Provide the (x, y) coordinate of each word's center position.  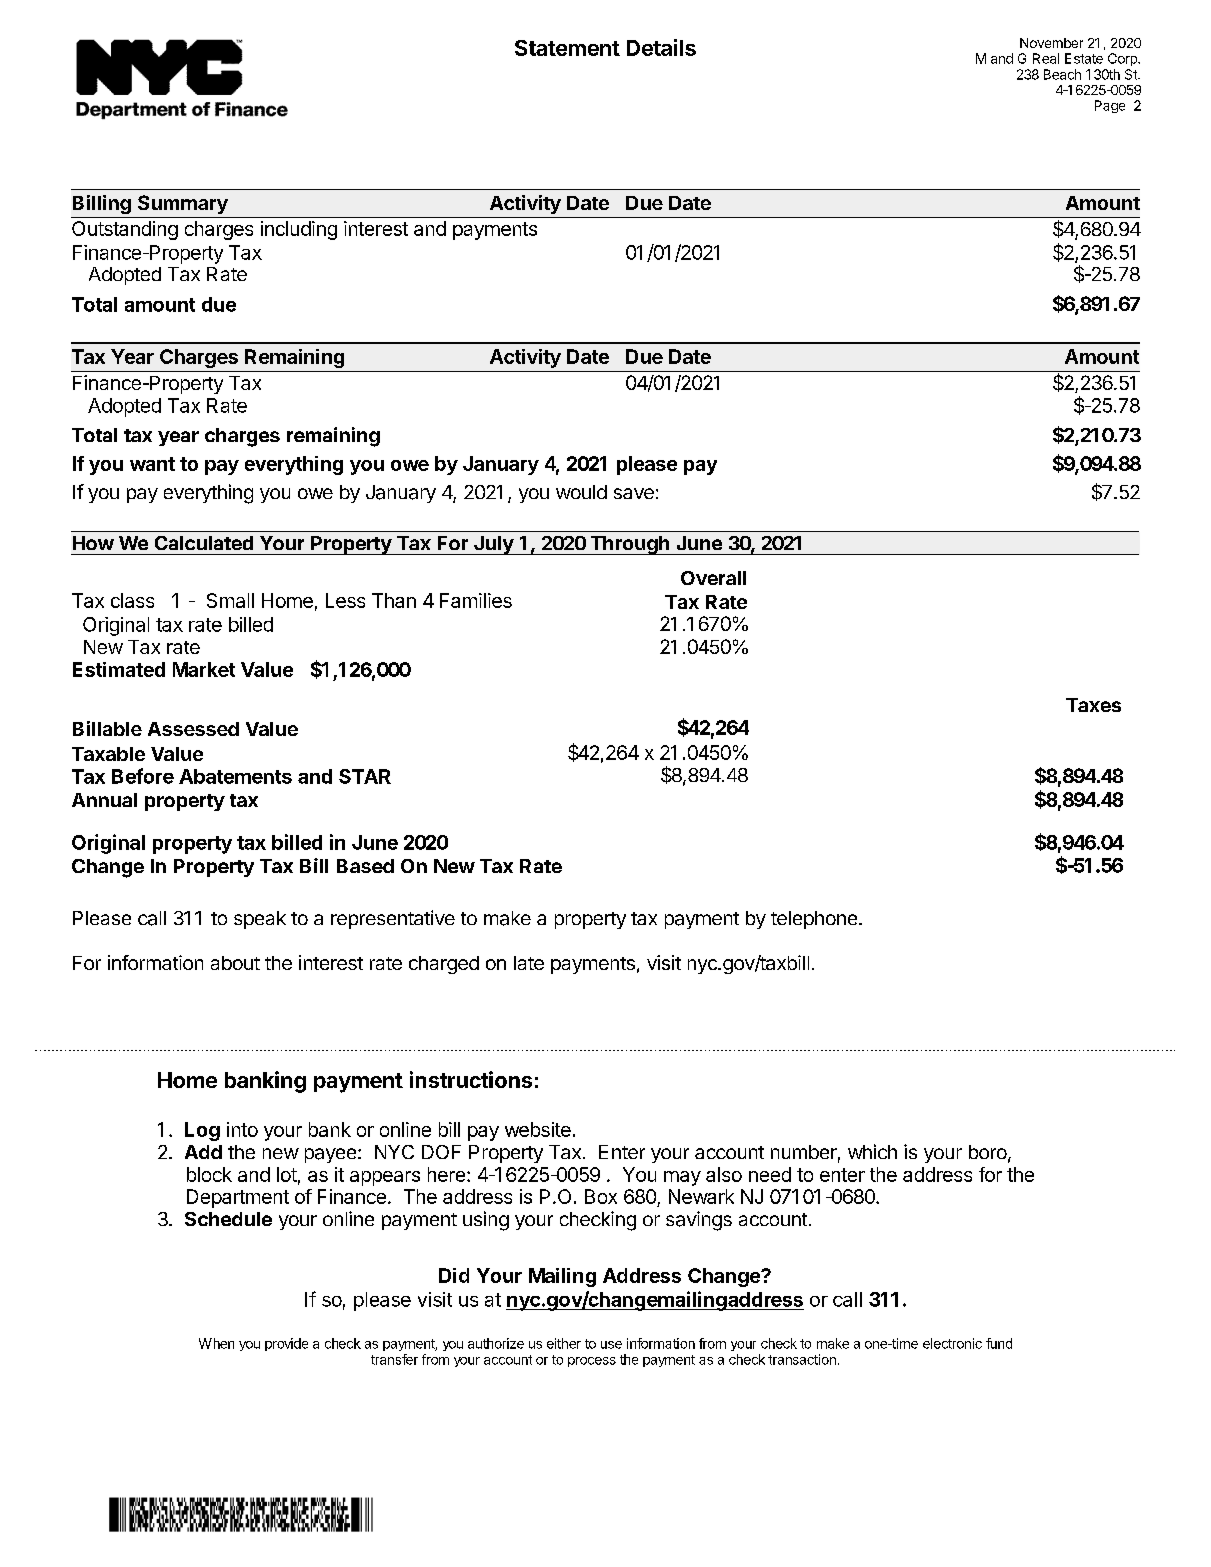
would (581, 492)
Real (1046, 58)
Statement (567, 48)
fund (999, 1343)
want (152, 464)
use (611, 1345)
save (634, 493)
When (216, 1343)
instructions (471, 1079)
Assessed (193, 729)
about (235, 963)
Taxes (1093, 705)
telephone (814, 920)
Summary (183, 204)
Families (476, 600)
